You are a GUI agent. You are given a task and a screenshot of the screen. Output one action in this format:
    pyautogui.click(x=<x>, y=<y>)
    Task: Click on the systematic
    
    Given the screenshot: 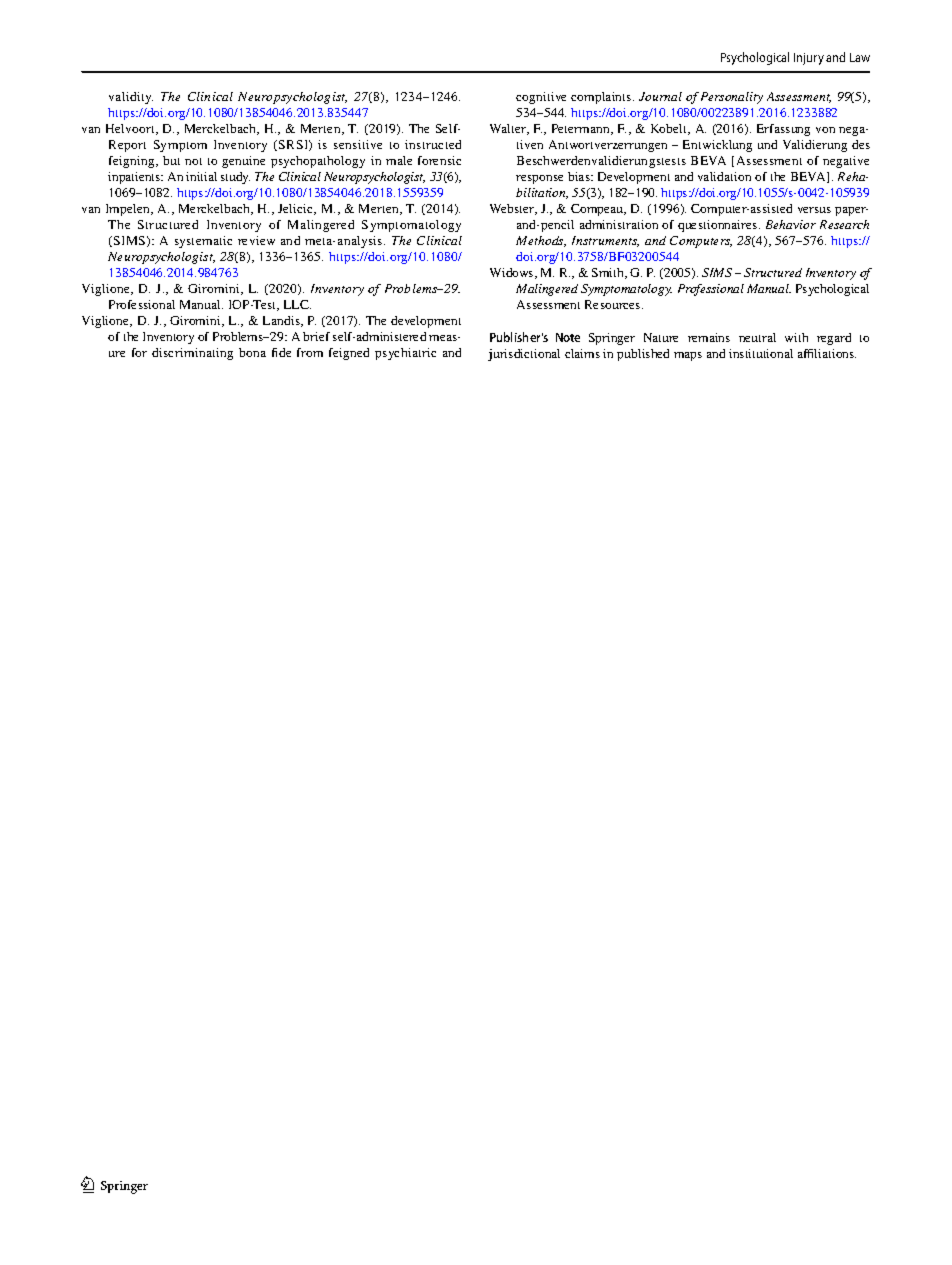 What is the action you would take?
    pyautogui.click(x=203, y=242)
